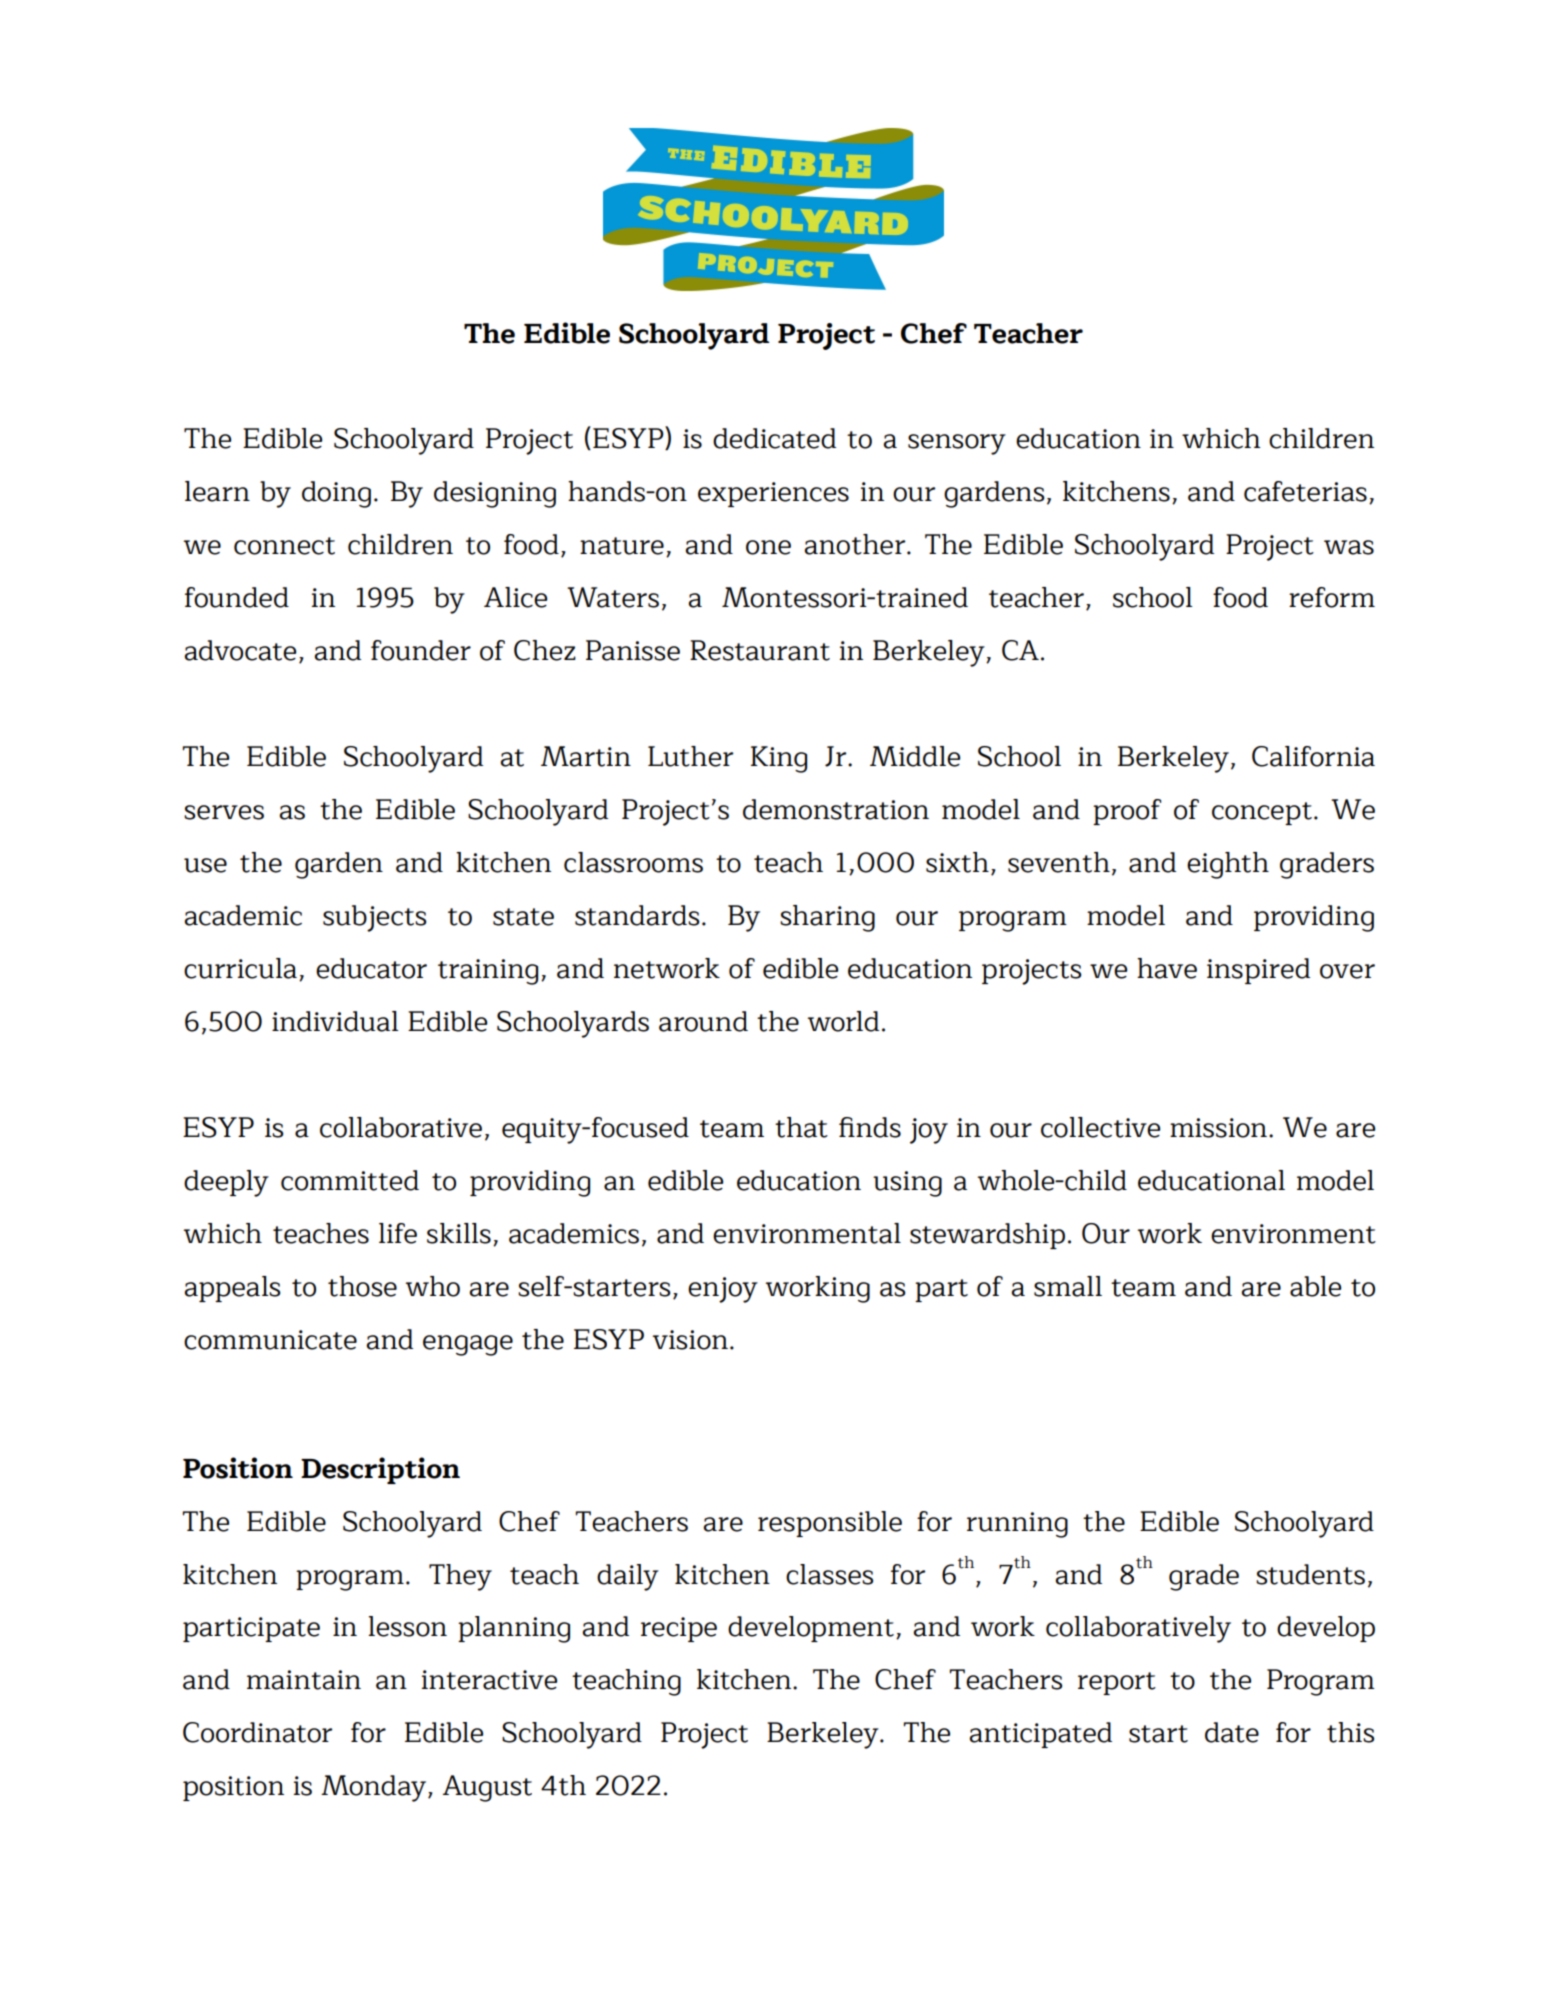 The image size is (1547, 2002). What do you see at coordinates (773, 494) in the screenshot?
I see `experiences` at bounding box center [773, 494].
